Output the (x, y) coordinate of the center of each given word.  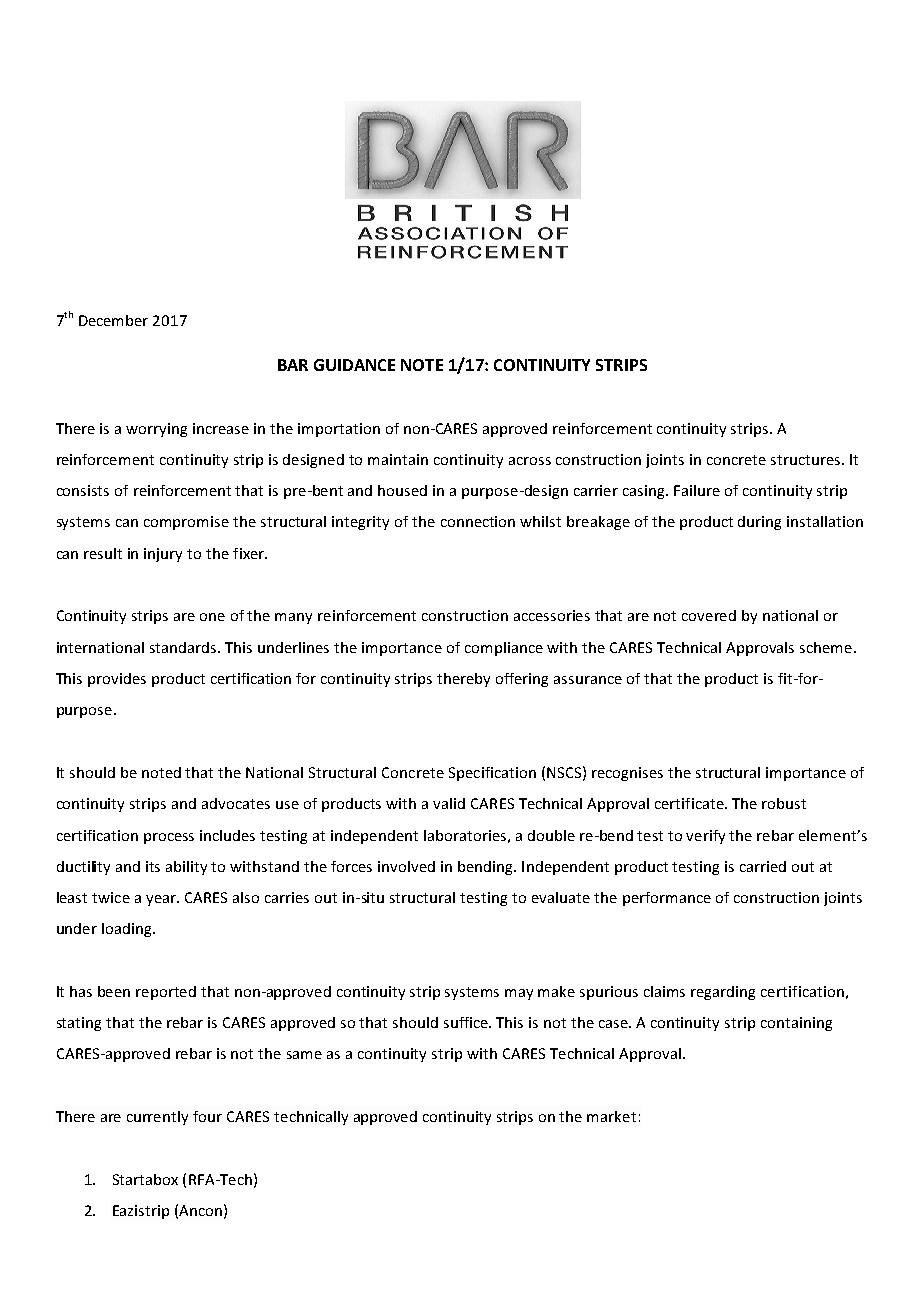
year (162, 900)
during (759, 523)
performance (667, 899)
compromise (186, 523)
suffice (467, 1022)
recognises (627, 774)
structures (807, 460)
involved (406, 866)
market (611, 1116)
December (113, 320)
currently (157, 1118)
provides (117, 680)
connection (478, 521)
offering (522, 680)
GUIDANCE (354, 365)
